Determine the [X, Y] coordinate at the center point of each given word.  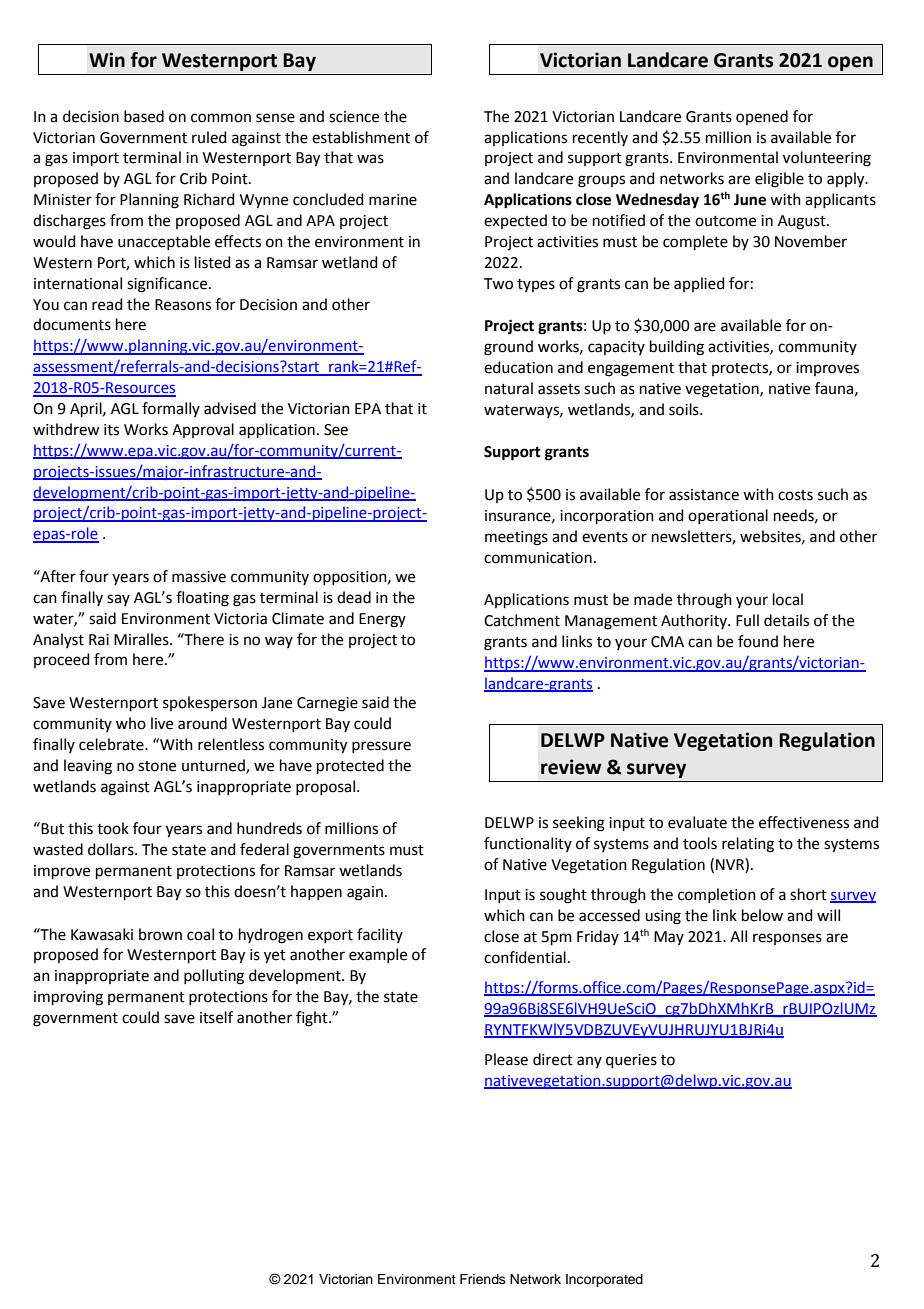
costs [795, 495]
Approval [203, 430]
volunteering [827, 159]
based [144, 116]
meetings [516, 538]
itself [216, 1017]
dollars [112, 849]
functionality [528, 844]
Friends [483, 1279]
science [354, 117]
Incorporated [604, 1280]
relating [748, 845]
